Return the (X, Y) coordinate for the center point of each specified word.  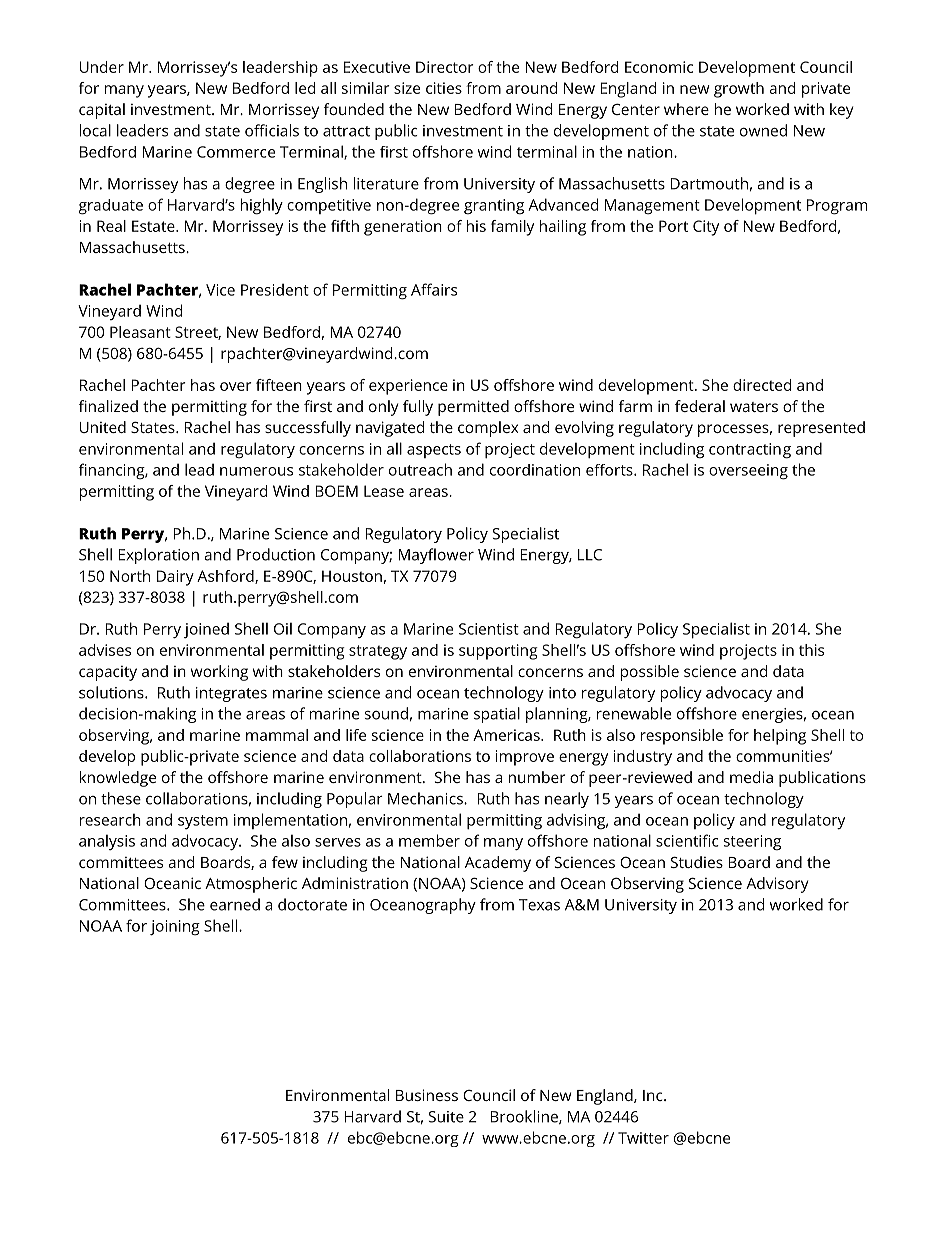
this (811, 650)
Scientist (489, 629)
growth (739, 90)
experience (408, 387)
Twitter (643, 1138)
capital (102, 111)
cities (444, 88)
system (203, 822)
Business (427, 1095)
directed (762, 385)
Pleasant (140, 332)
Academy (498, 864)
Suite (446, 1117)
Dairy (175, 578)
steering (752, 843)
